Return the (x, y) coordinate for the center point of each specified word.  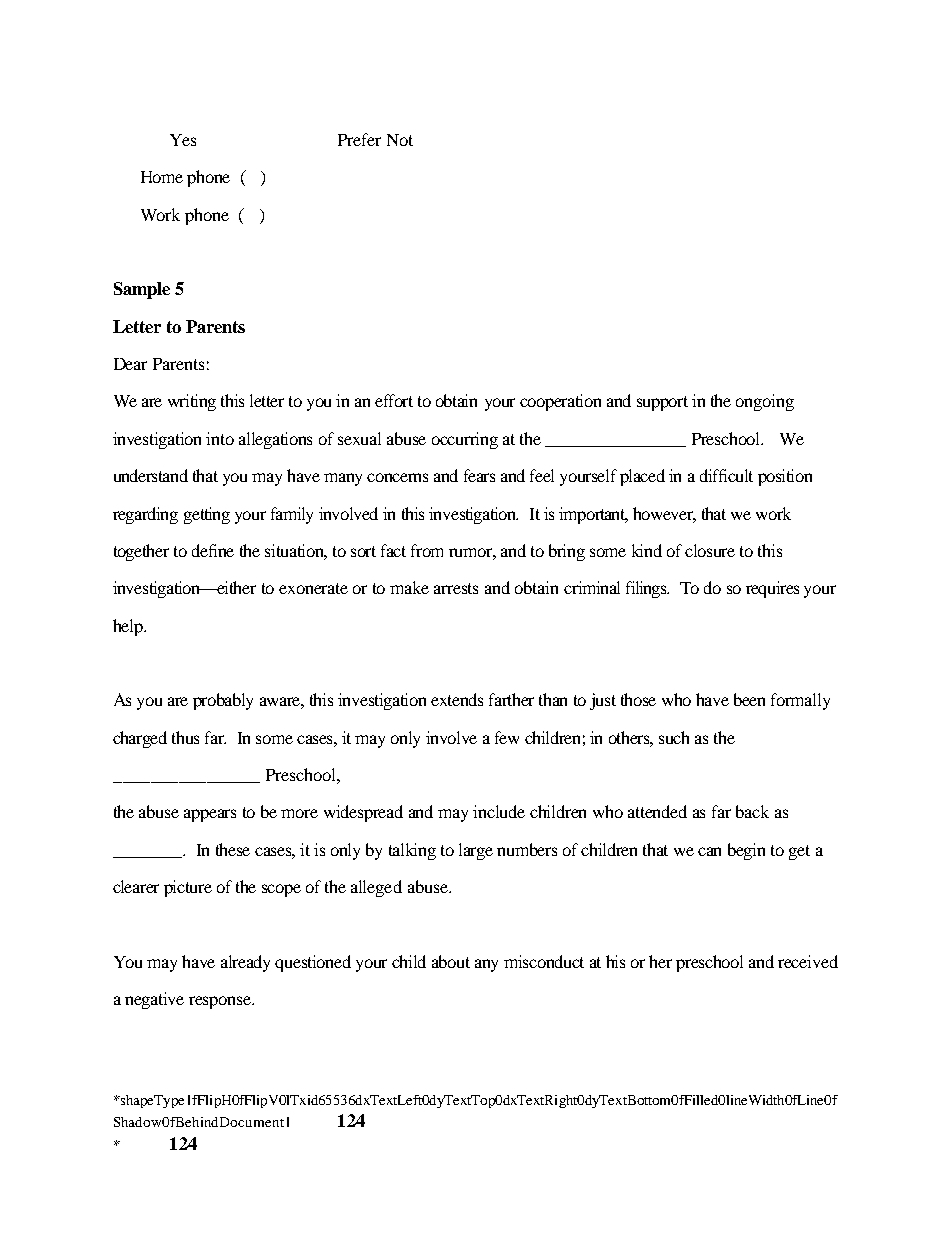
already (245, 963)
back (752, 811)
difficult (726, 475)
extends (457, 699)
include (499, 811)
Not (400, 140)
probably (223, 701)
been (749, 699)
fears (479, 475)
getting (207, 515)
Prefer (359, 139)
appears (210, 815)
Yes (183, 140)
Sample (142, 290)
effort (394, 400)
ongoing (765, 402)
